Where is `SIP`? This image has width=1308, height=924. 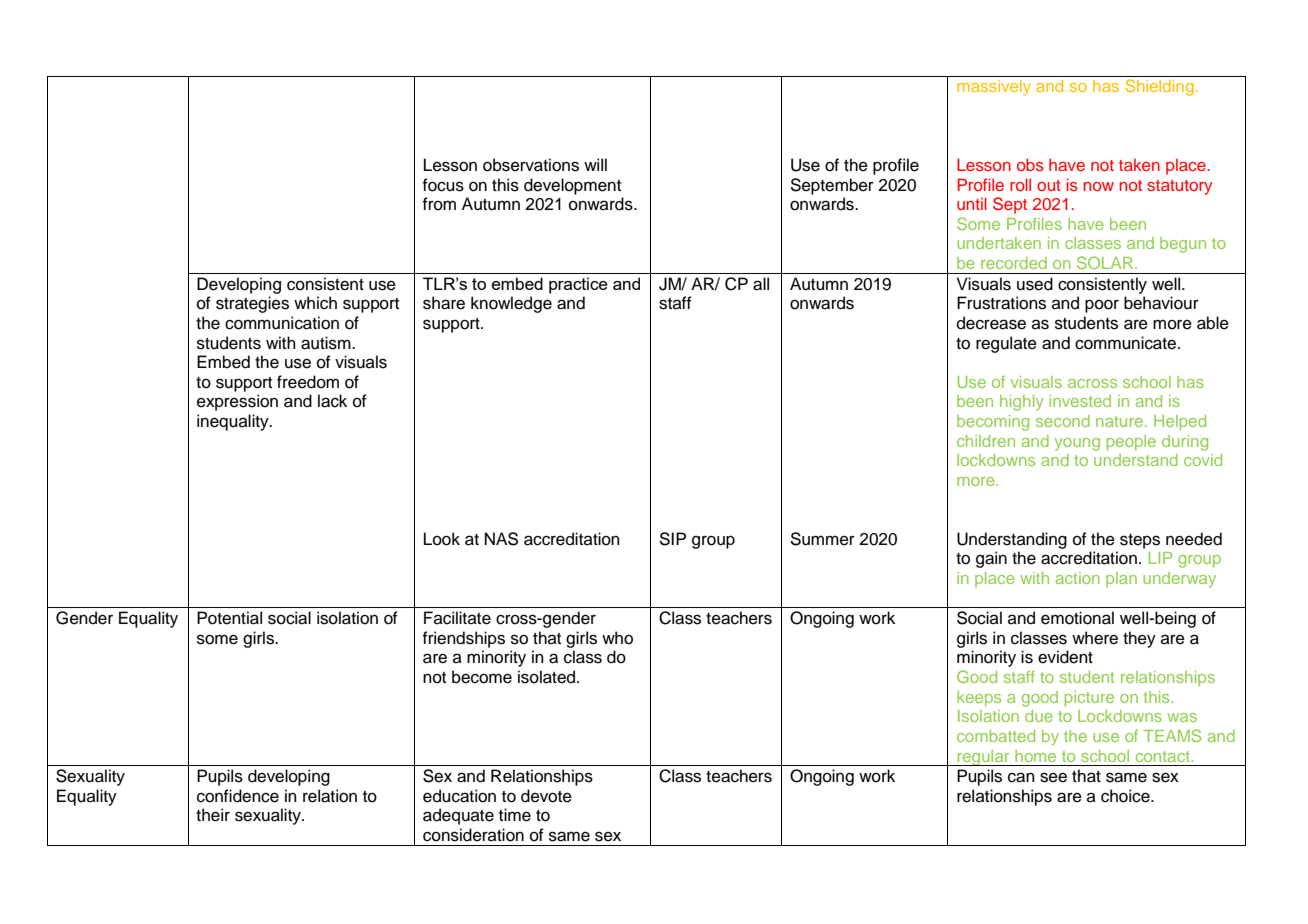
SIP is located at coordinates (672, 539).
